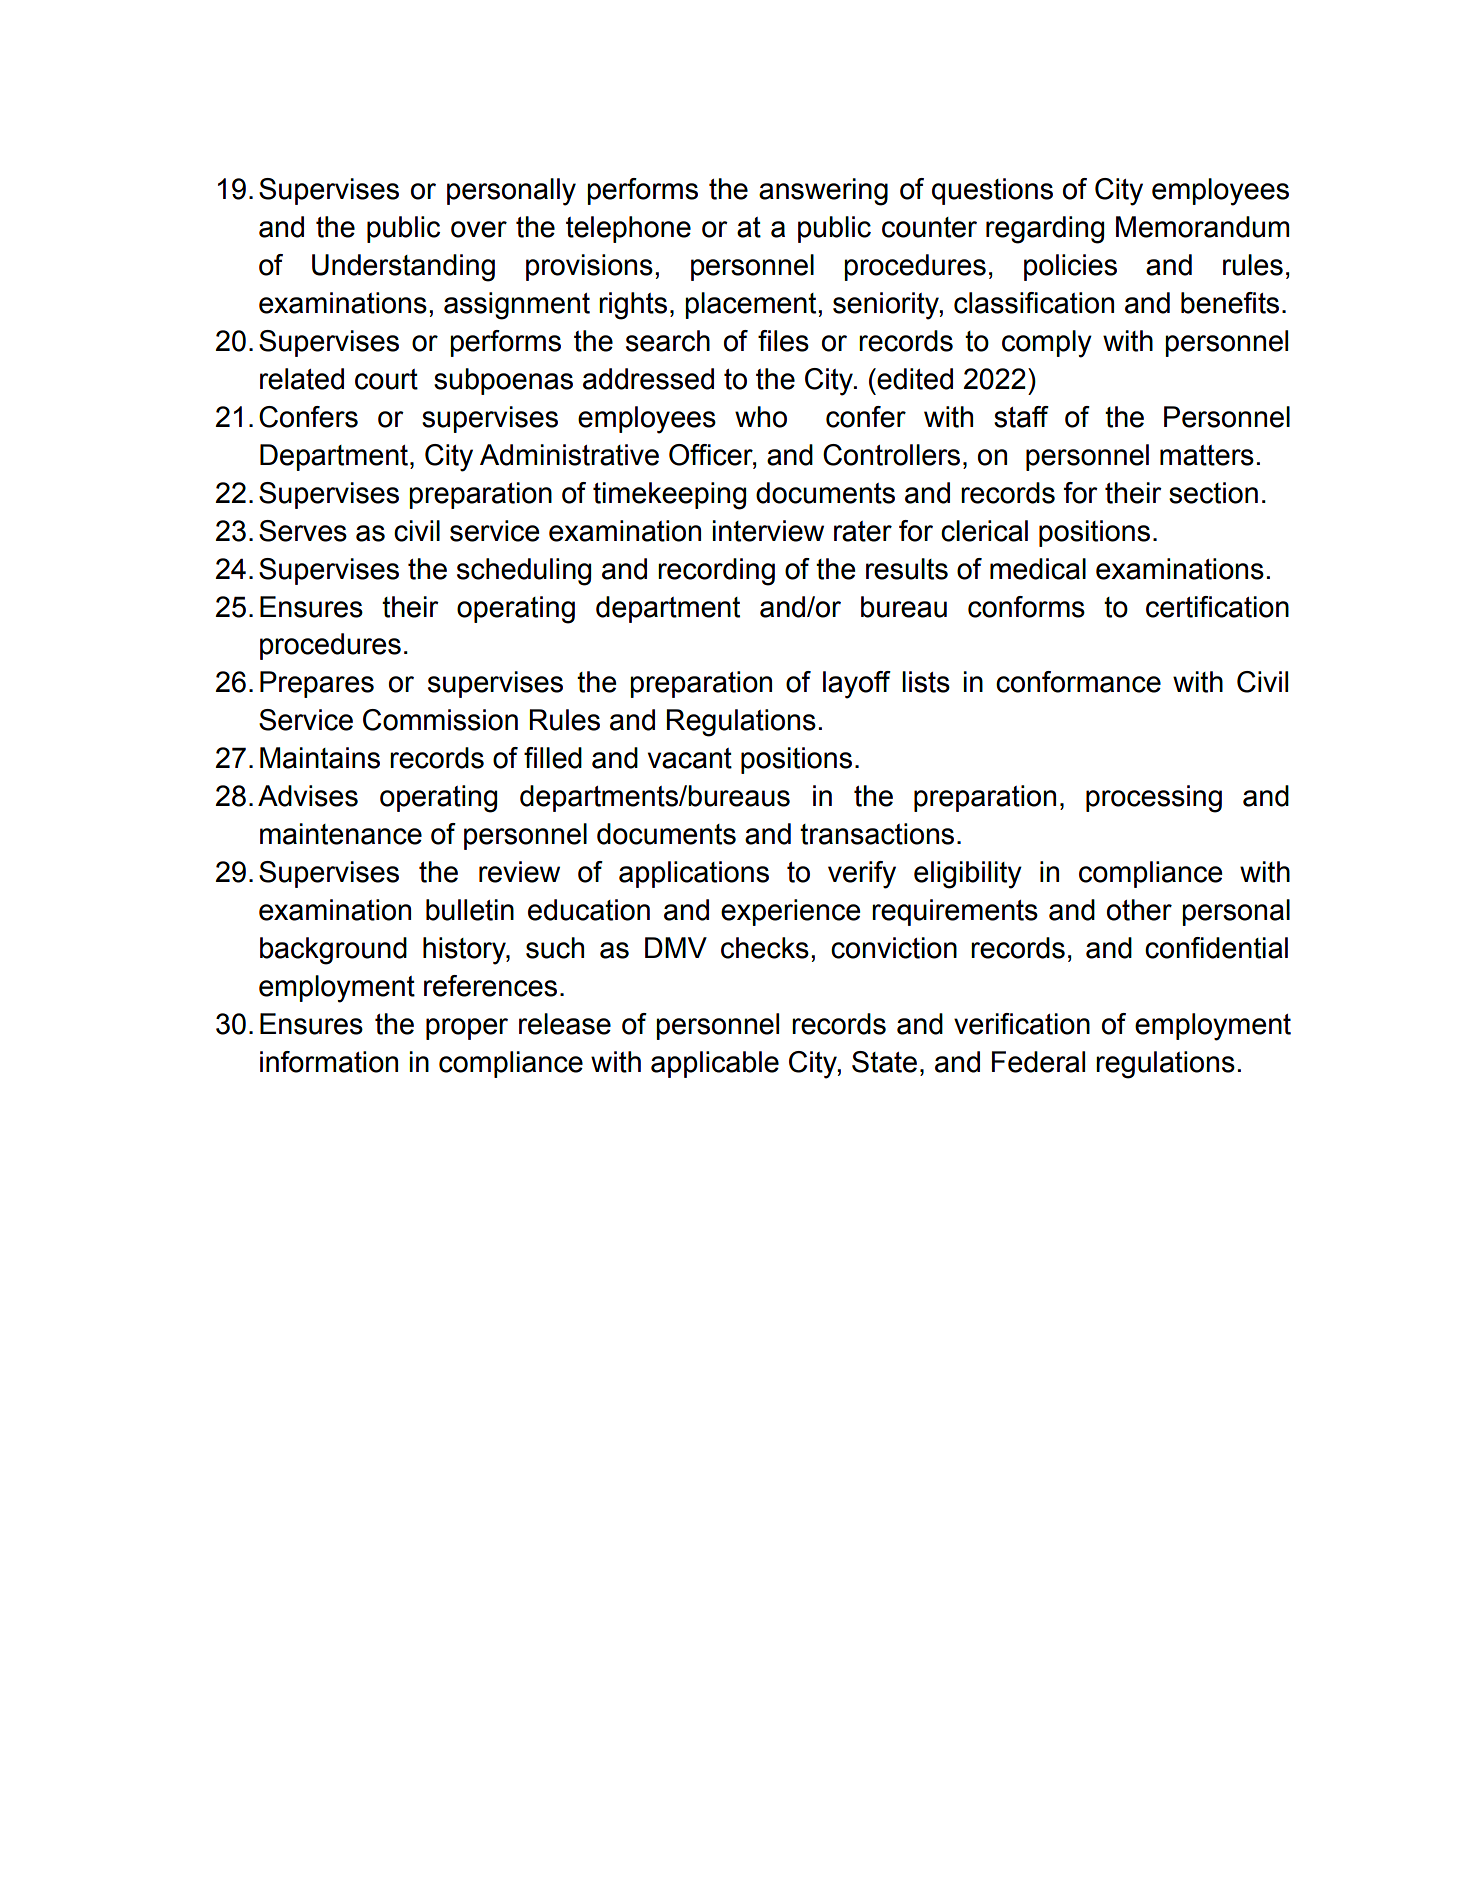 The height and width of the screenshot is (1894, 1464). I want to click on scheduling, so click(524, 572).
